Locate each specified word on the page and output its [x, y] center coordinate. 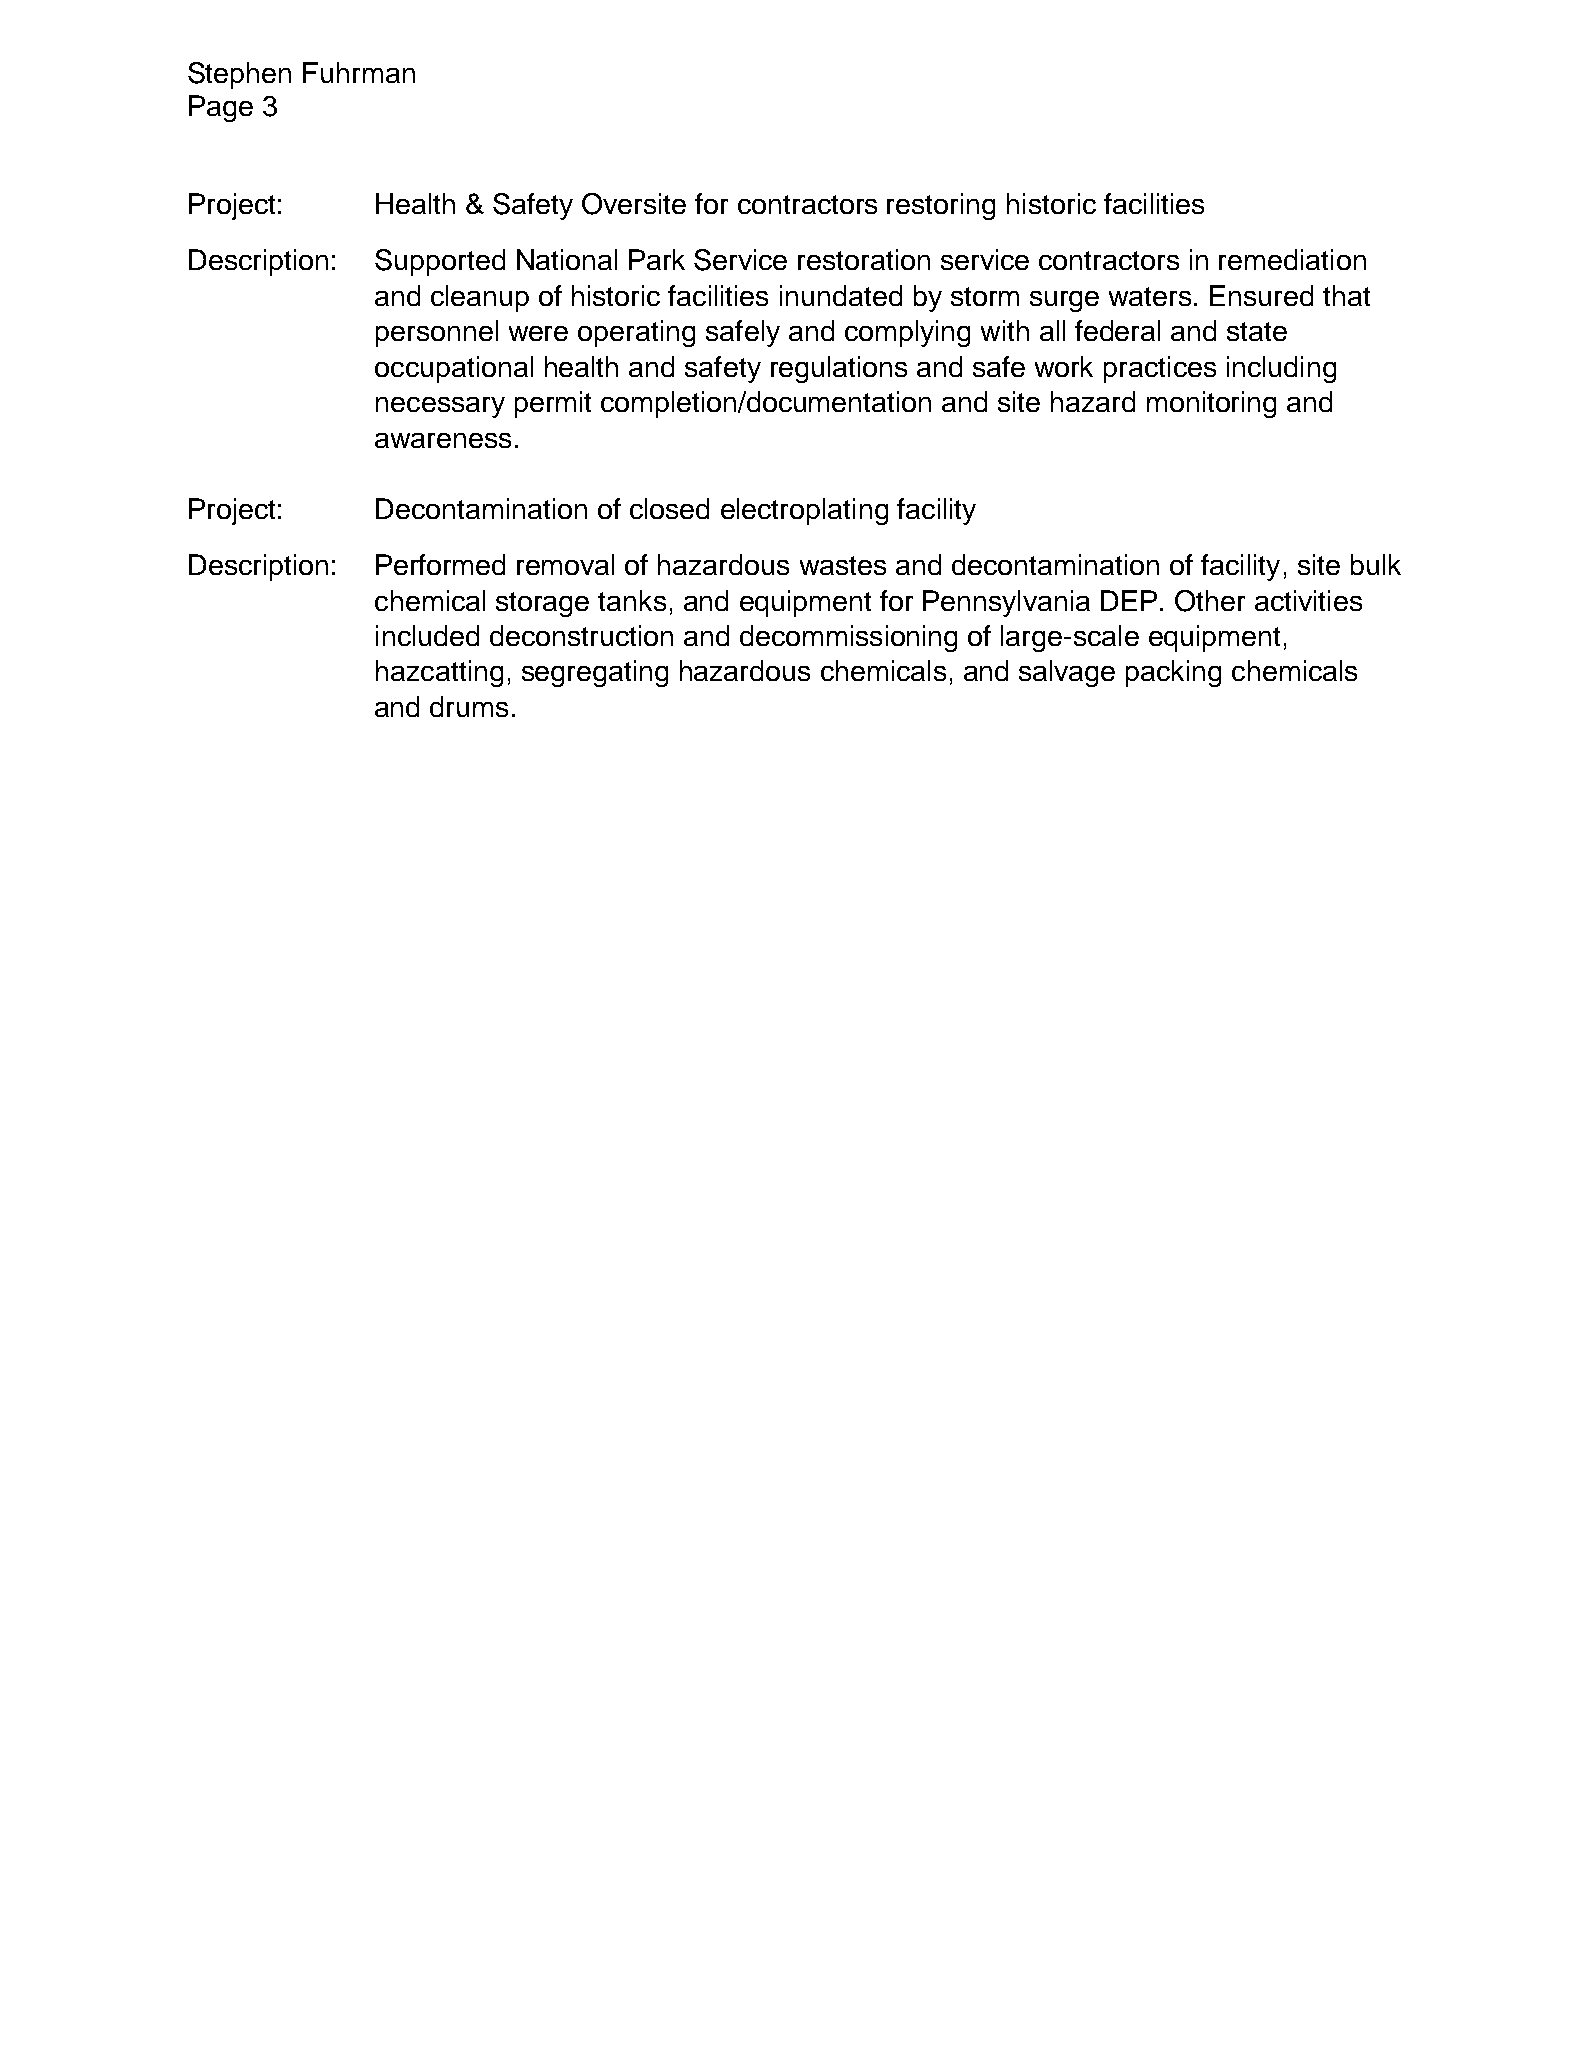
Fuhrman [359, 72]
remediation [1292, 259]
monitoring [1211, 404]
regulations [839, 369]
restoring [941, 206]
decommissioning [848, 638]
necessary [440, 407]
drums [469, 706]
